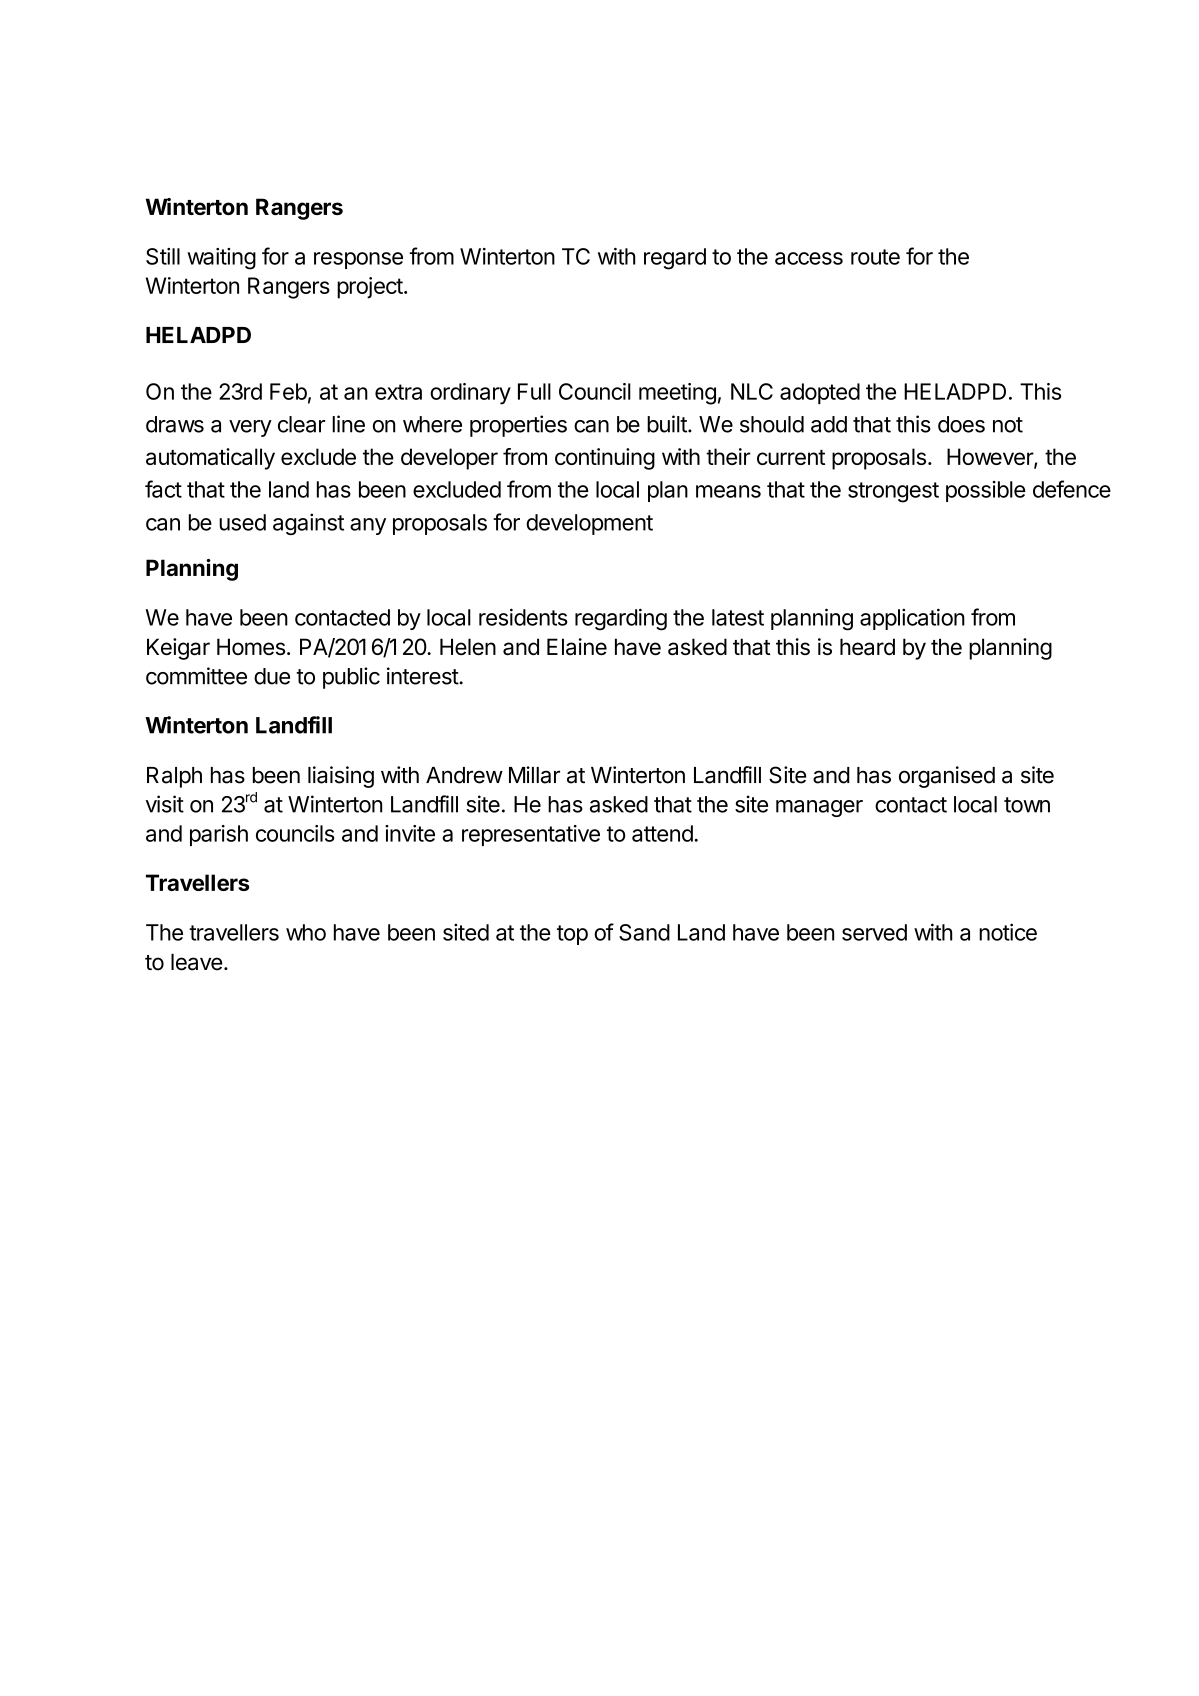 The width and height of the screenshot is (1199, 1696). I want to click on Sand, so click(644, 932).
